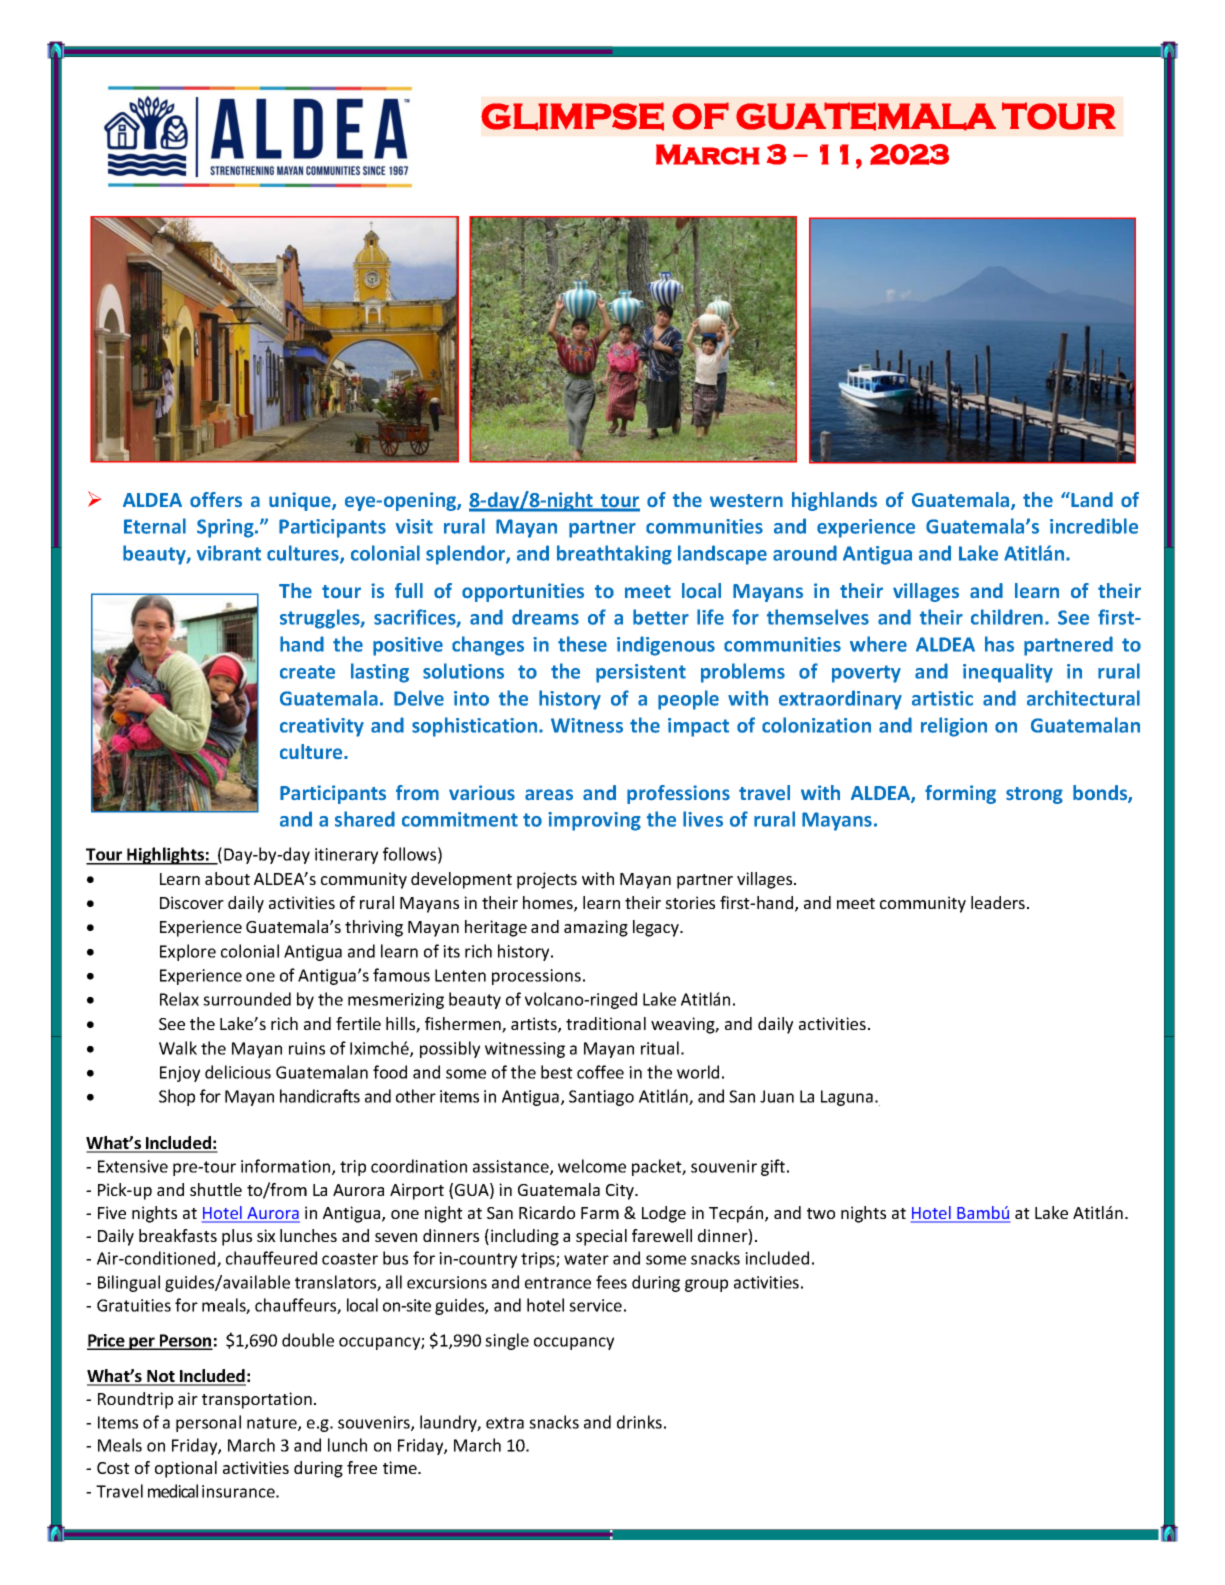 The image size is (1225, 1585). I want to click on forming, so click(960, 794).
